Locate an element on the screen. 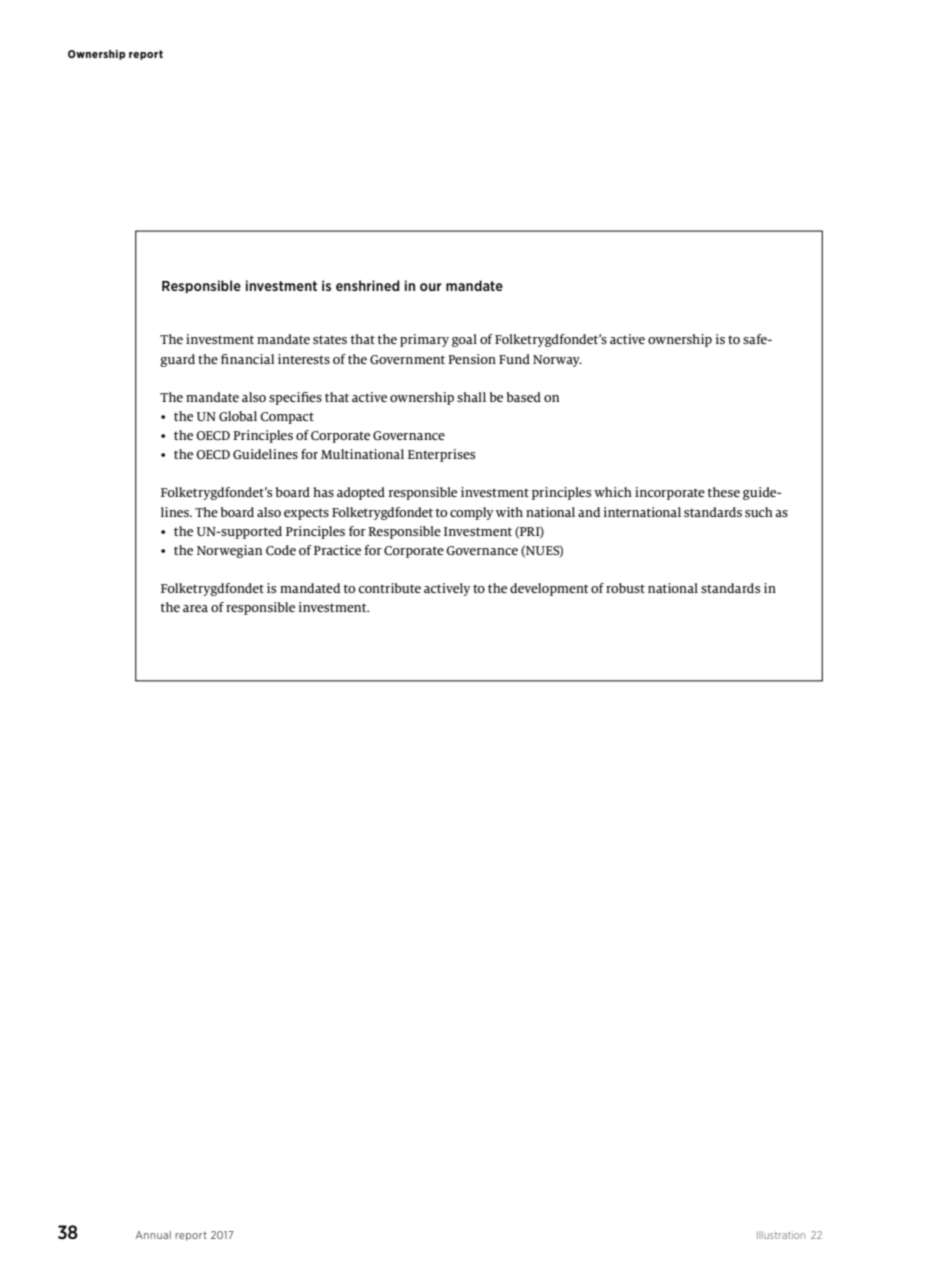 The image size is (949, 1288). Illustration is located at coordinates (781, 1235).
